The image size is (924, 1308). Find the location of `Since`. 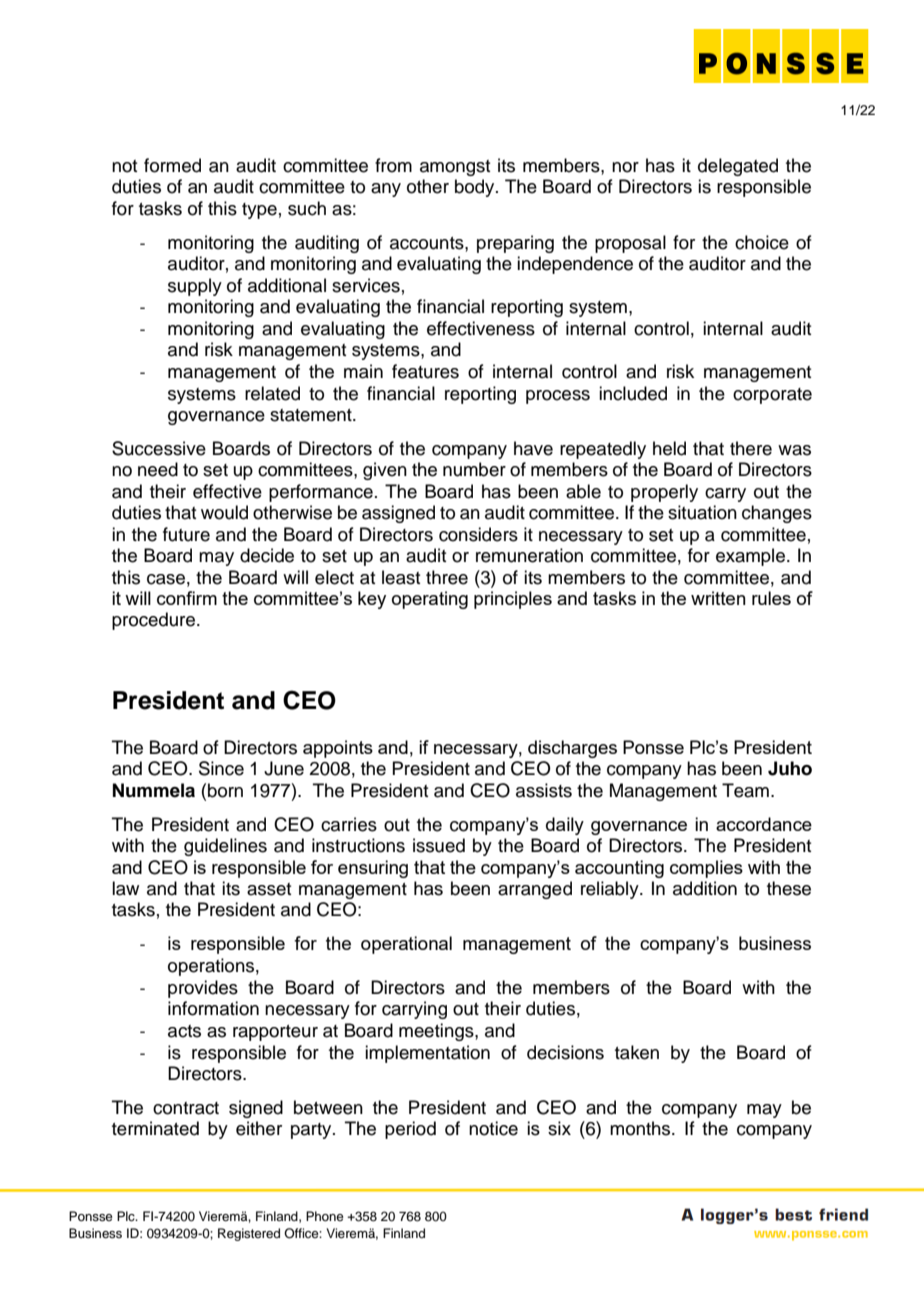

Since is located at coordinates (221, 768).
